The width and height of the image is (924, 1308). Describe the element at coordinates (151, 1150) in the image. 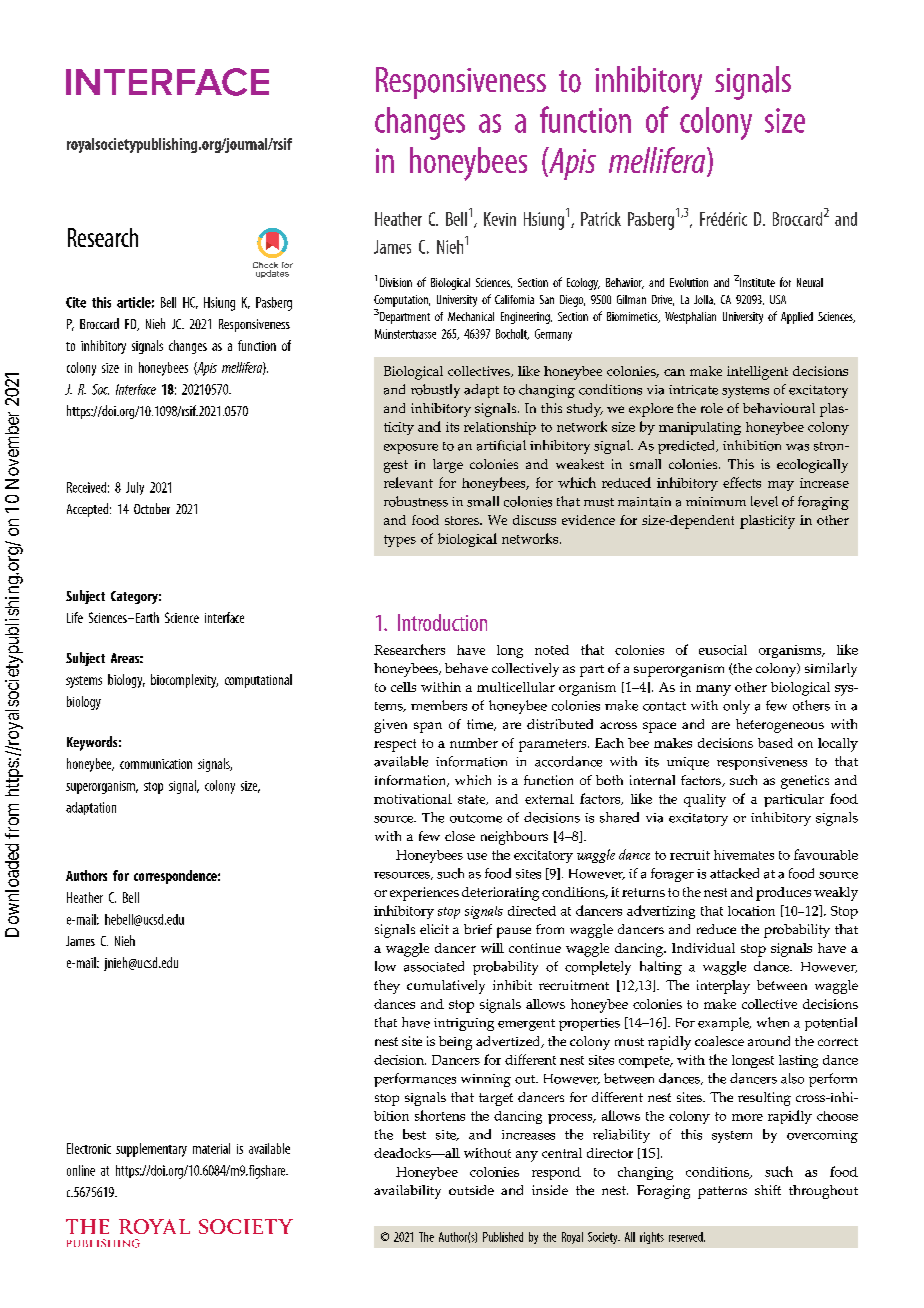

I see `supplementary` at that location.
